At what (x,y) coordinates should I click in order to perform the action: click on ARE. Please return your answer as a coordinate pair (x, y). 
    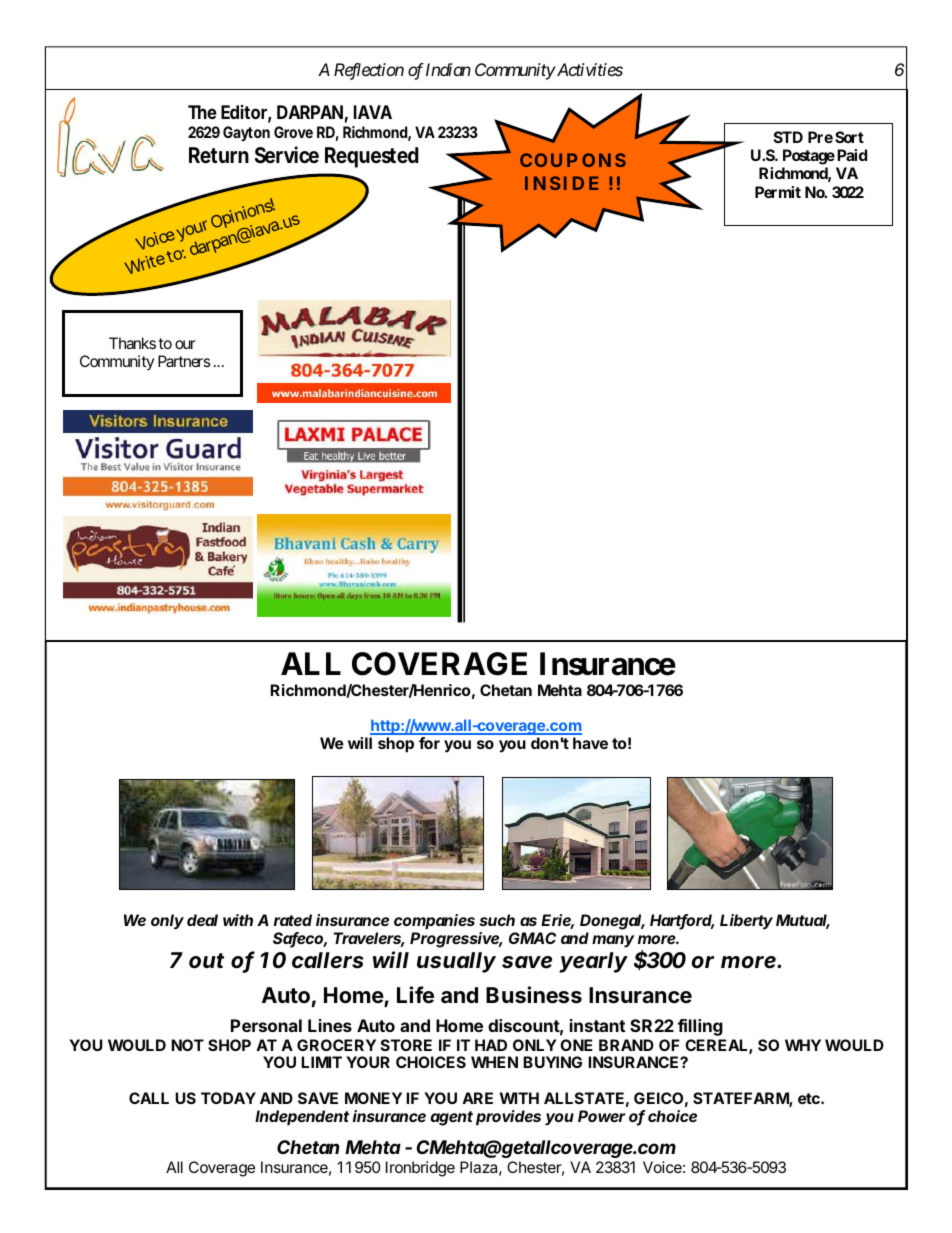
    Looking at the image, I should click on (477, 1098).
